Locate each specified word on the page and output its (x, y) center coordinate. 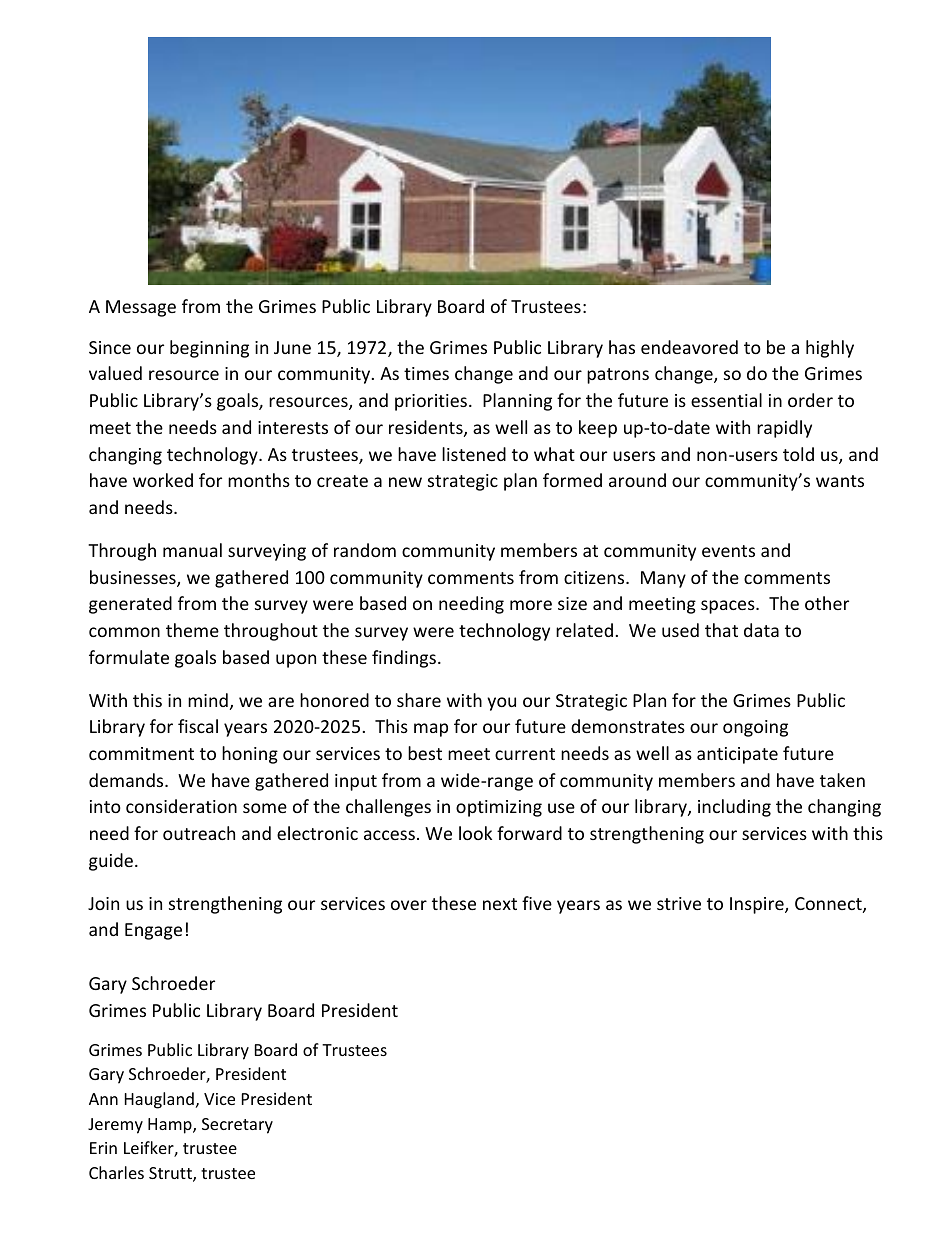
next (500, 904)
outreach (199, 833)
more (531, 605)
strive (679, 903)
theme (192, 630)
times (426, 373)
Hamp (171, 1126)
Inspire (758, 905)
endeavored (689, 347)
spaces (729, 607)
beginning (209, 349)
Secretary (237, 1126)
